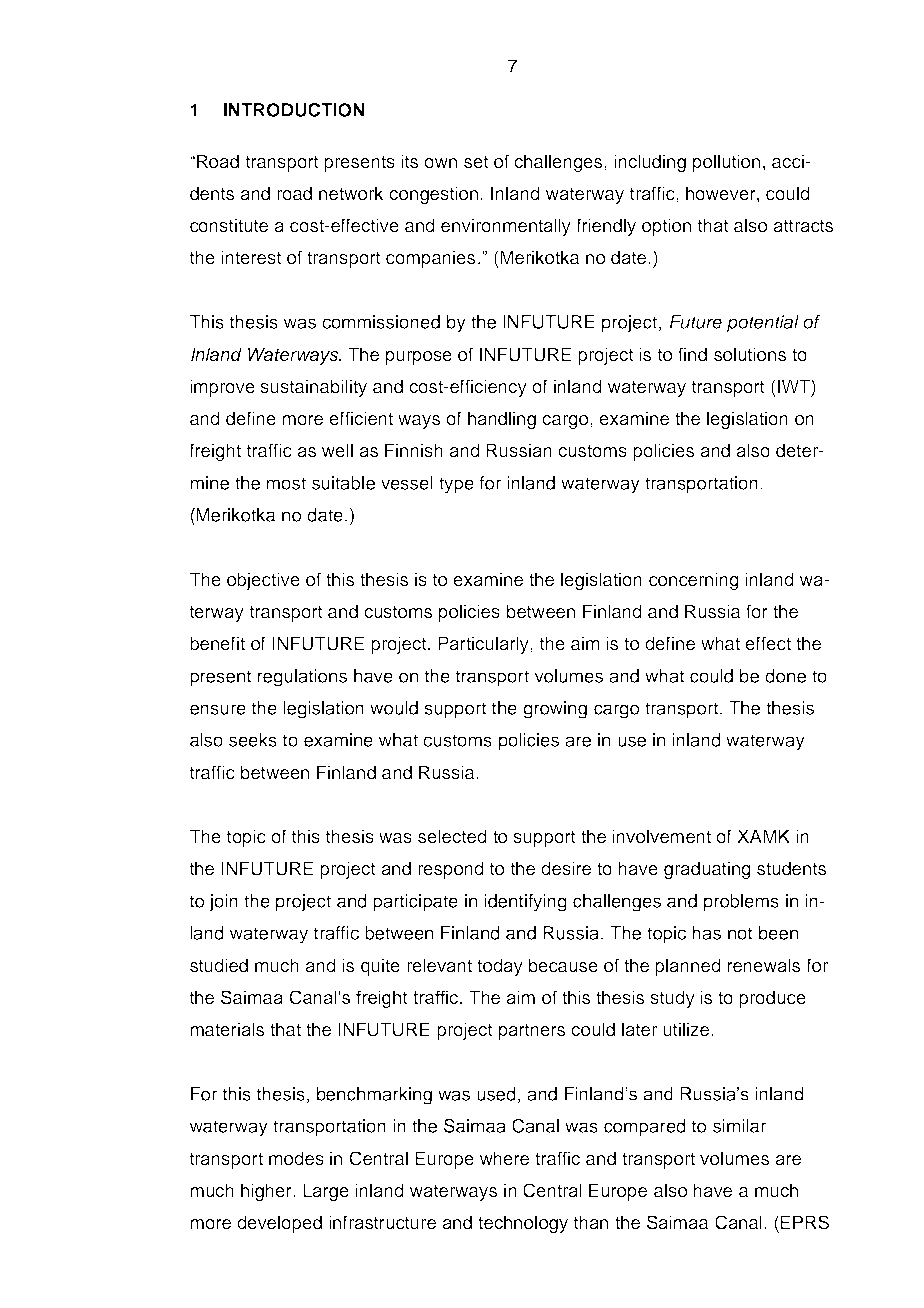 This screenshot has width=924, height=1308. What do you see at coordinates (456, 485) in the screenshot?
I see `type` at bounding box center [456, 485].
